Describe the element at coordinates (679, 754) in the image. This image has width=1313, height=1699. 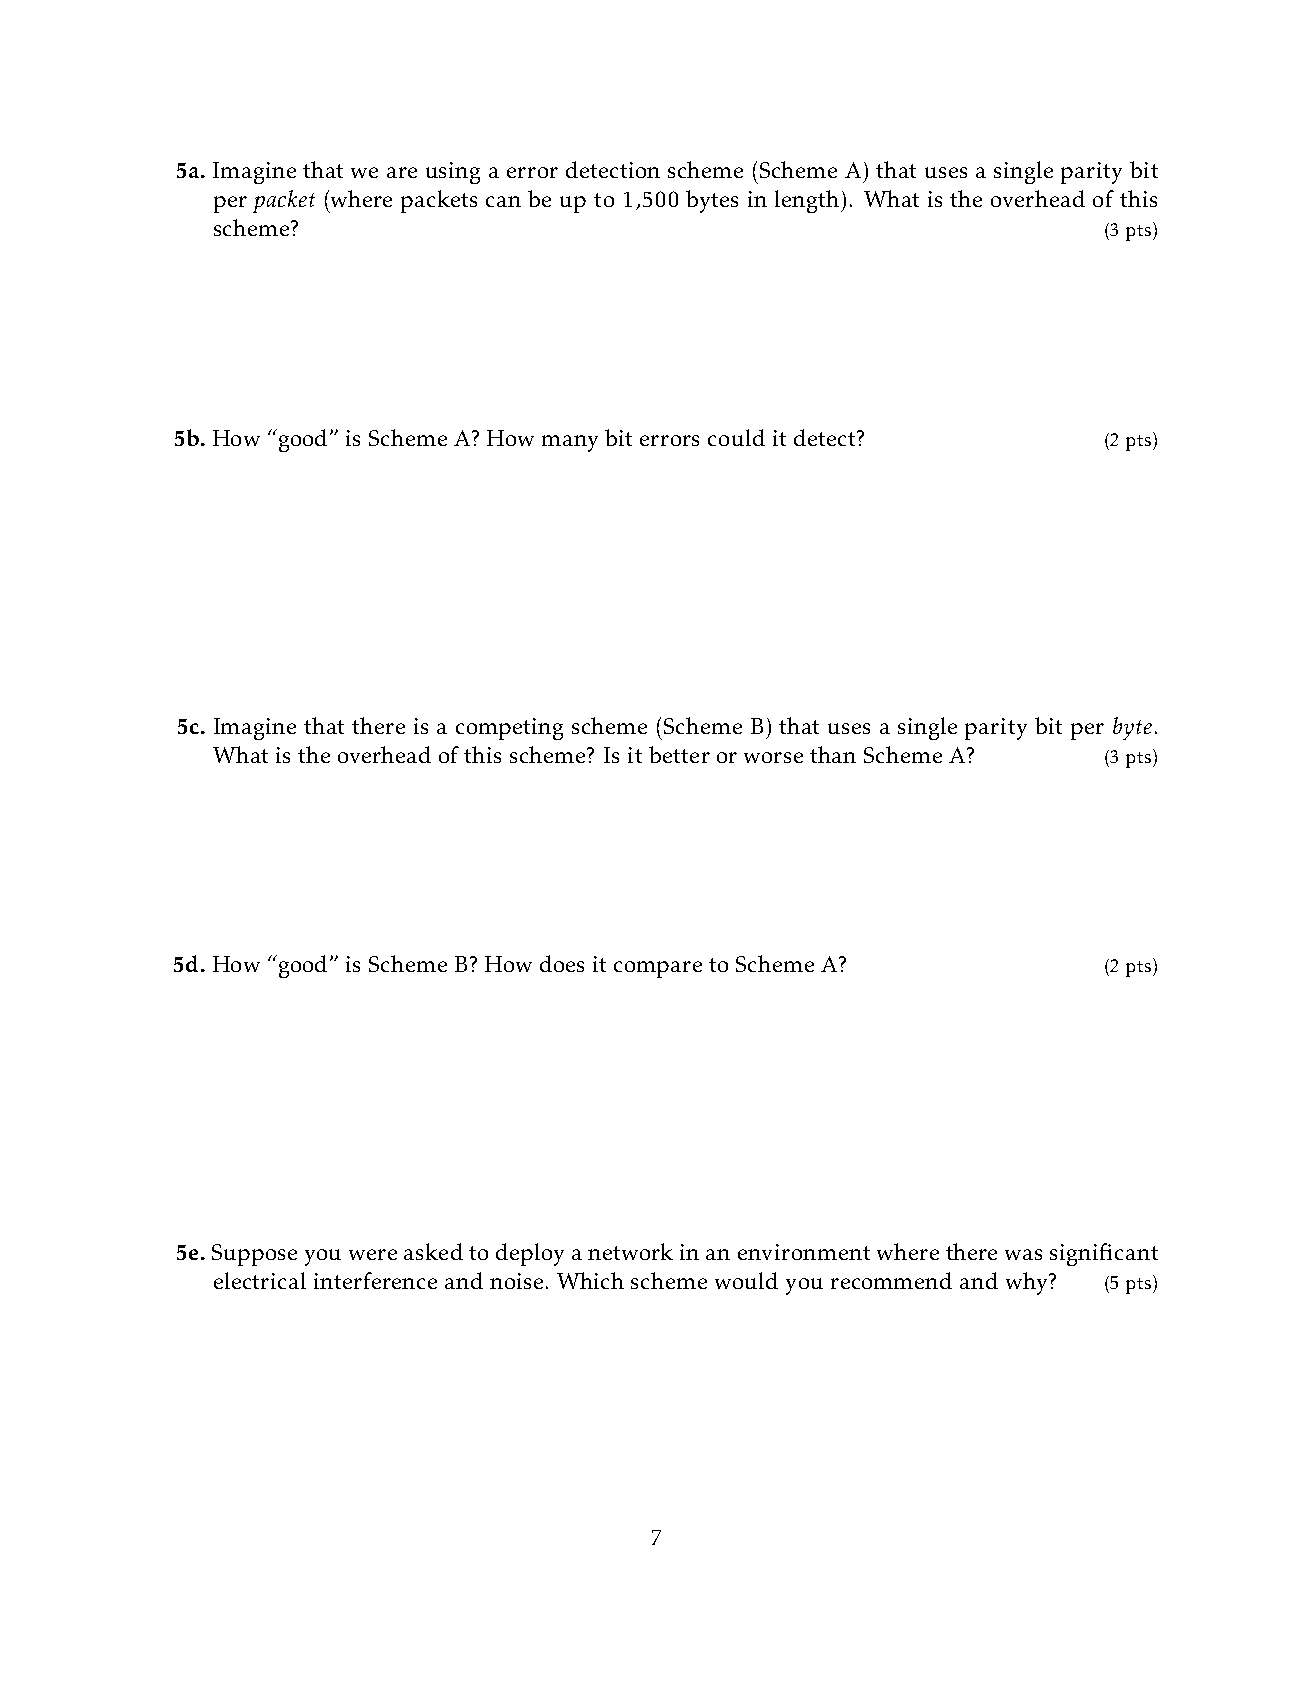
I see `better` at that location.
